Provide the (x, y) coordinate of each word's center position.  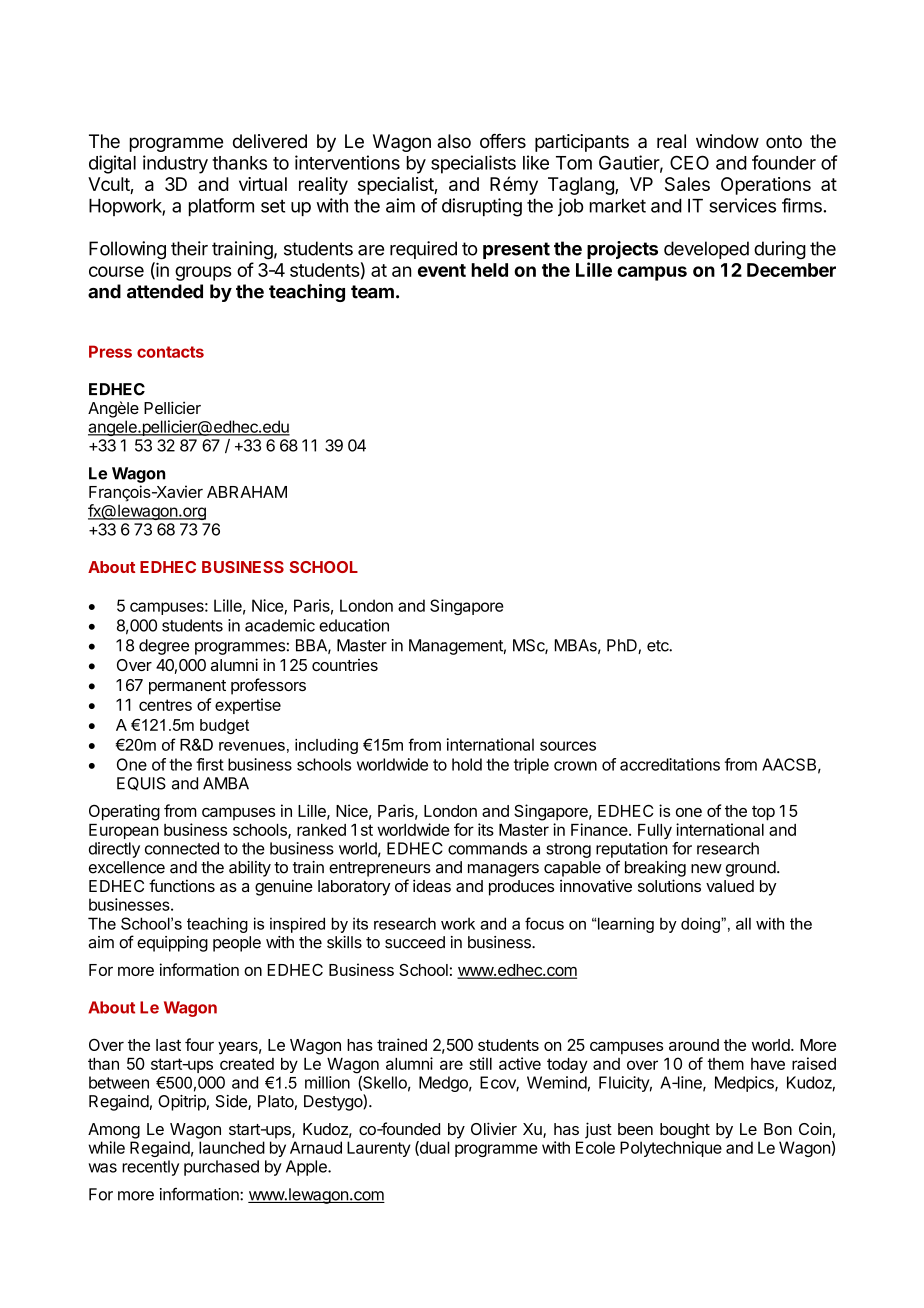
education (354, 625)
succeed (415, 942)
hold (467, 764)
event (442, 270)
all (743, 923)
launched (232, 1147)
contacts (170, 352)
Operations (766, 186)
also (454, 141)
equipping (172, 944)
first (210, 764)
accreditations (670, 764)
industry (175, 164)
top (763, 813)
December (791, 270)
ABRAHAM (247, 492)
